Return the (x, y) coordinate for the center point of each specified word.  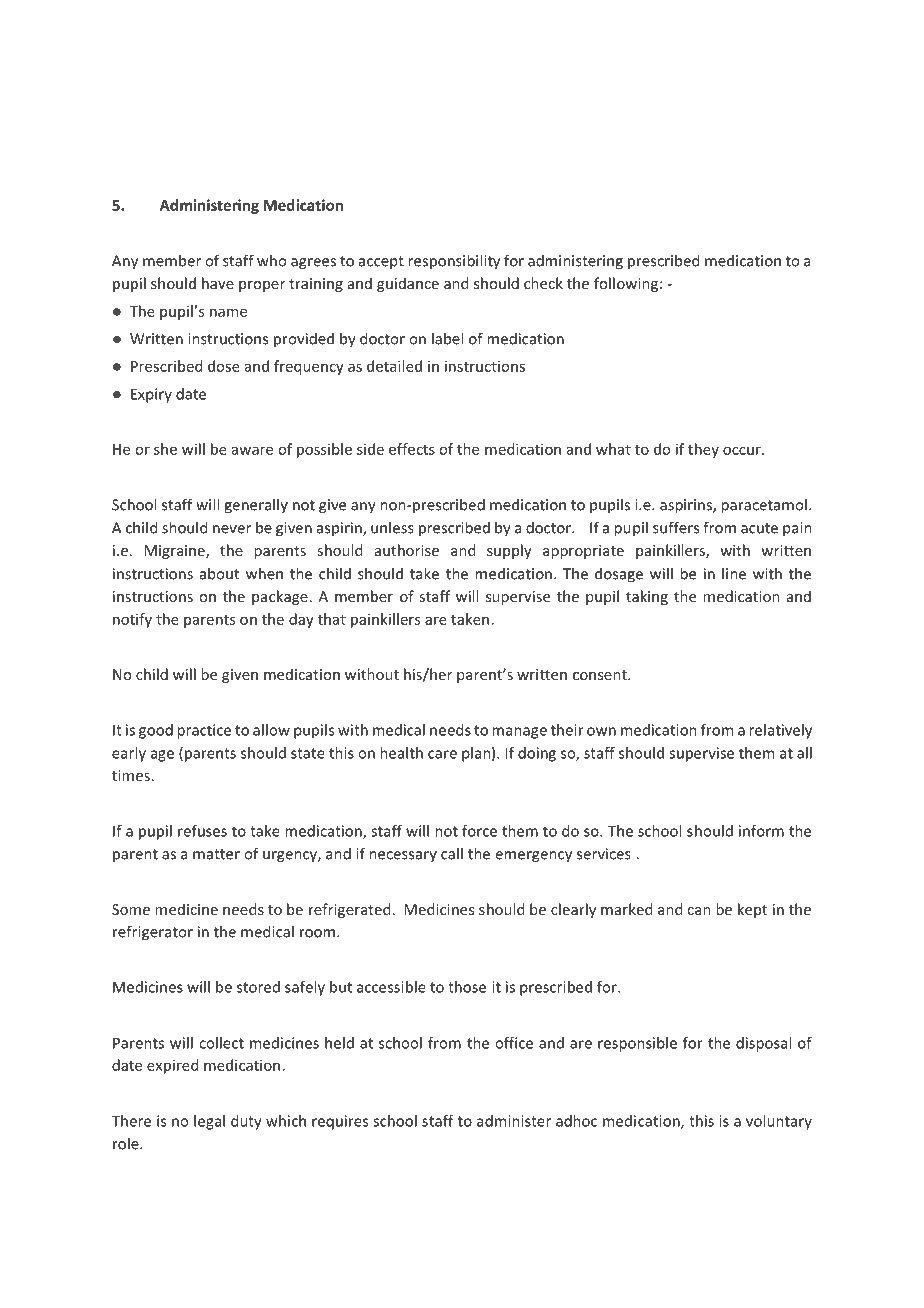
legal (209, 1122)
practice (204, 731)
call (452, 853)
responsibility (454, 262)
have (218, 283)
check (543, 283)
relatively (780, 731)
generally (256, 506)
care (442, 754)
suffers (676, 527)
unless (392, 527)
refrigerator (153, 933)
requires (340, 1122)
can (699, 911)
